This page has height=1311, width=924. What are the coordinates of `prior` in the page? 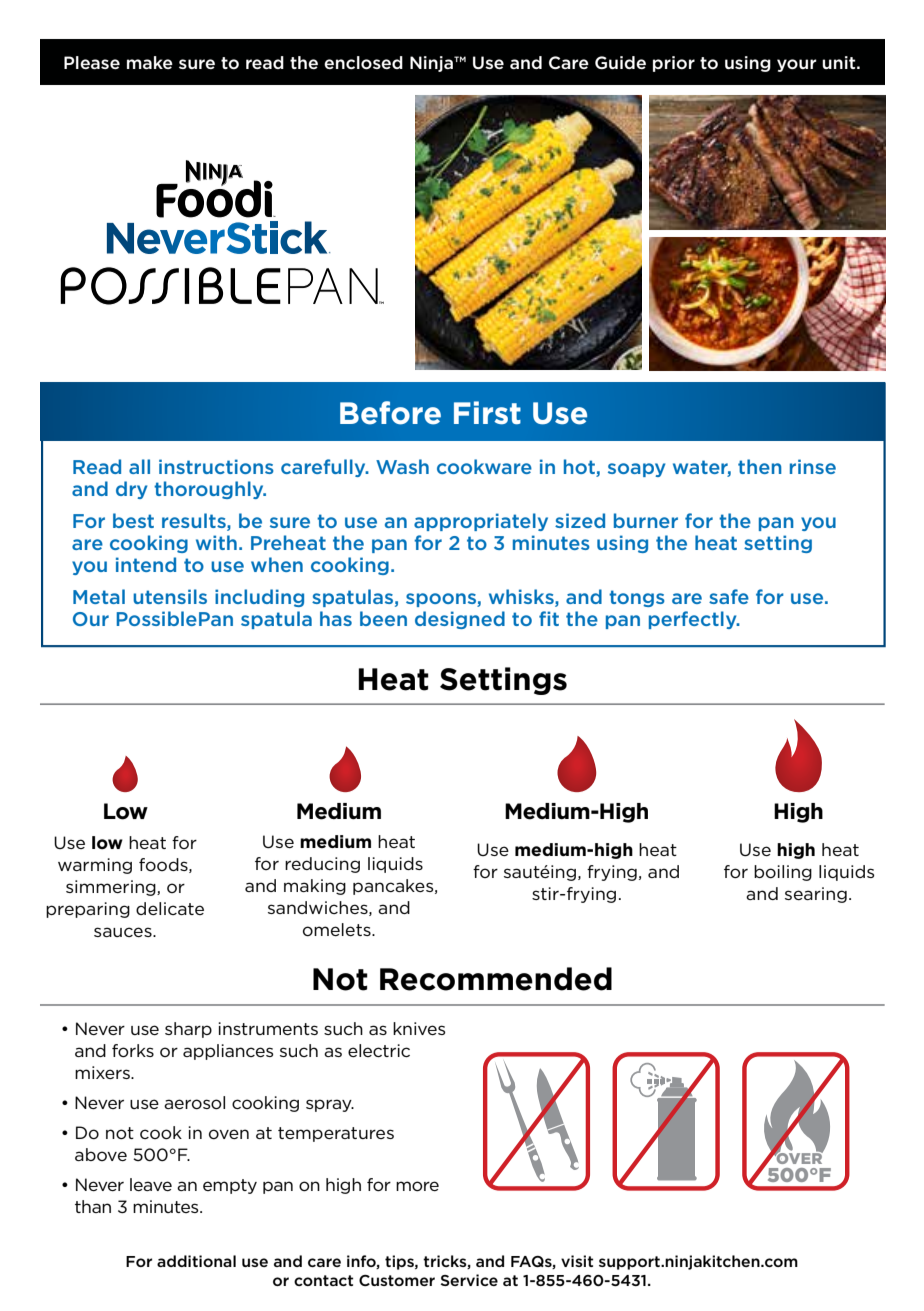 It's located at (674, 64).
